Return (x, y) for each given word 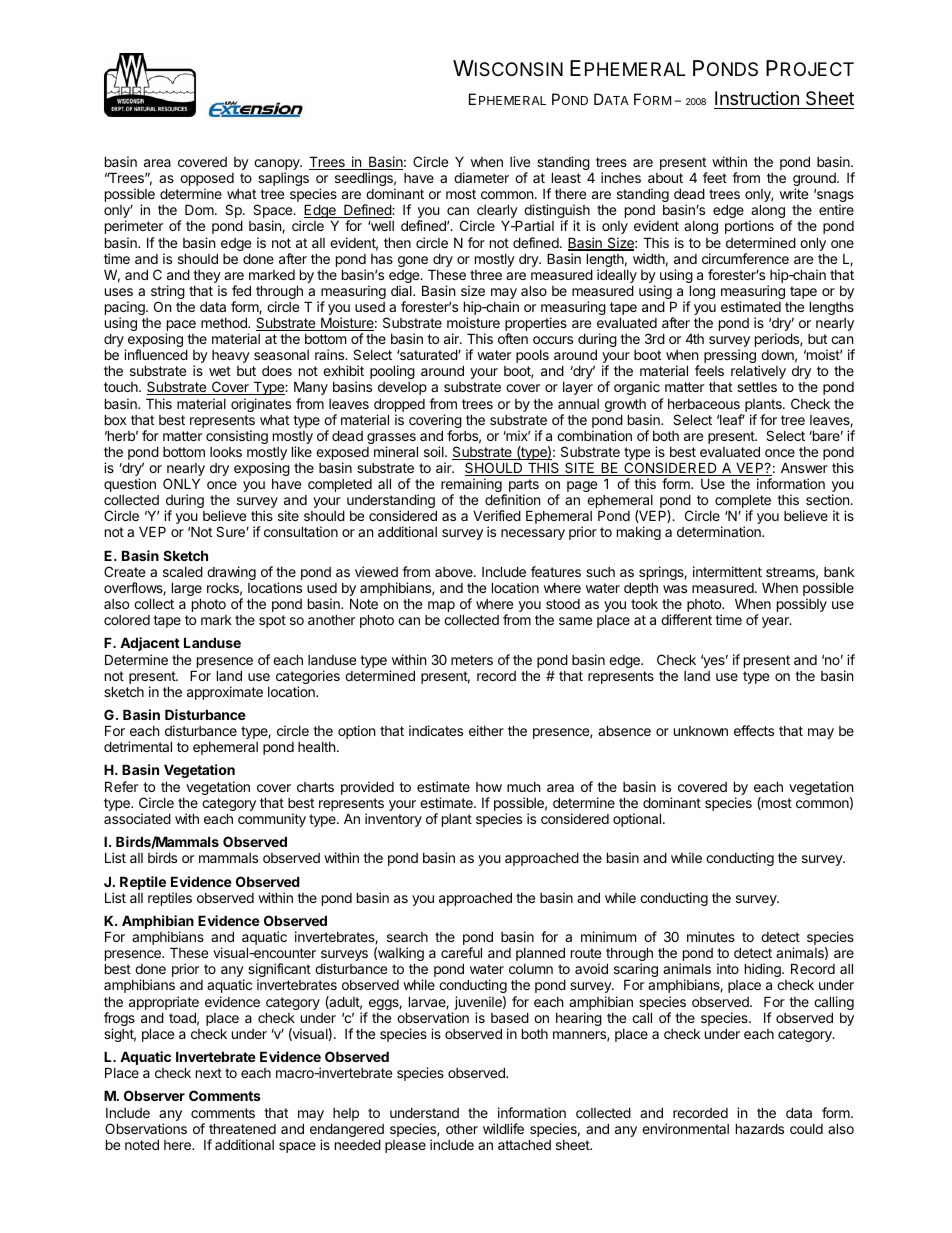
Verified (497, 515)
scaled (183, 571)
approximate (225, 693)
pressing (730, 357)
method (225, 322)
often (513, 338)
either (486, 730)
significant (279, 971)
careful (461, 952)
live (520, 161)
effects (754, 730)
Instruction (757, 98)
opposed (207, 181)
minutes (711, 936)
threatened (242, 1128)
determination (720, 531)
